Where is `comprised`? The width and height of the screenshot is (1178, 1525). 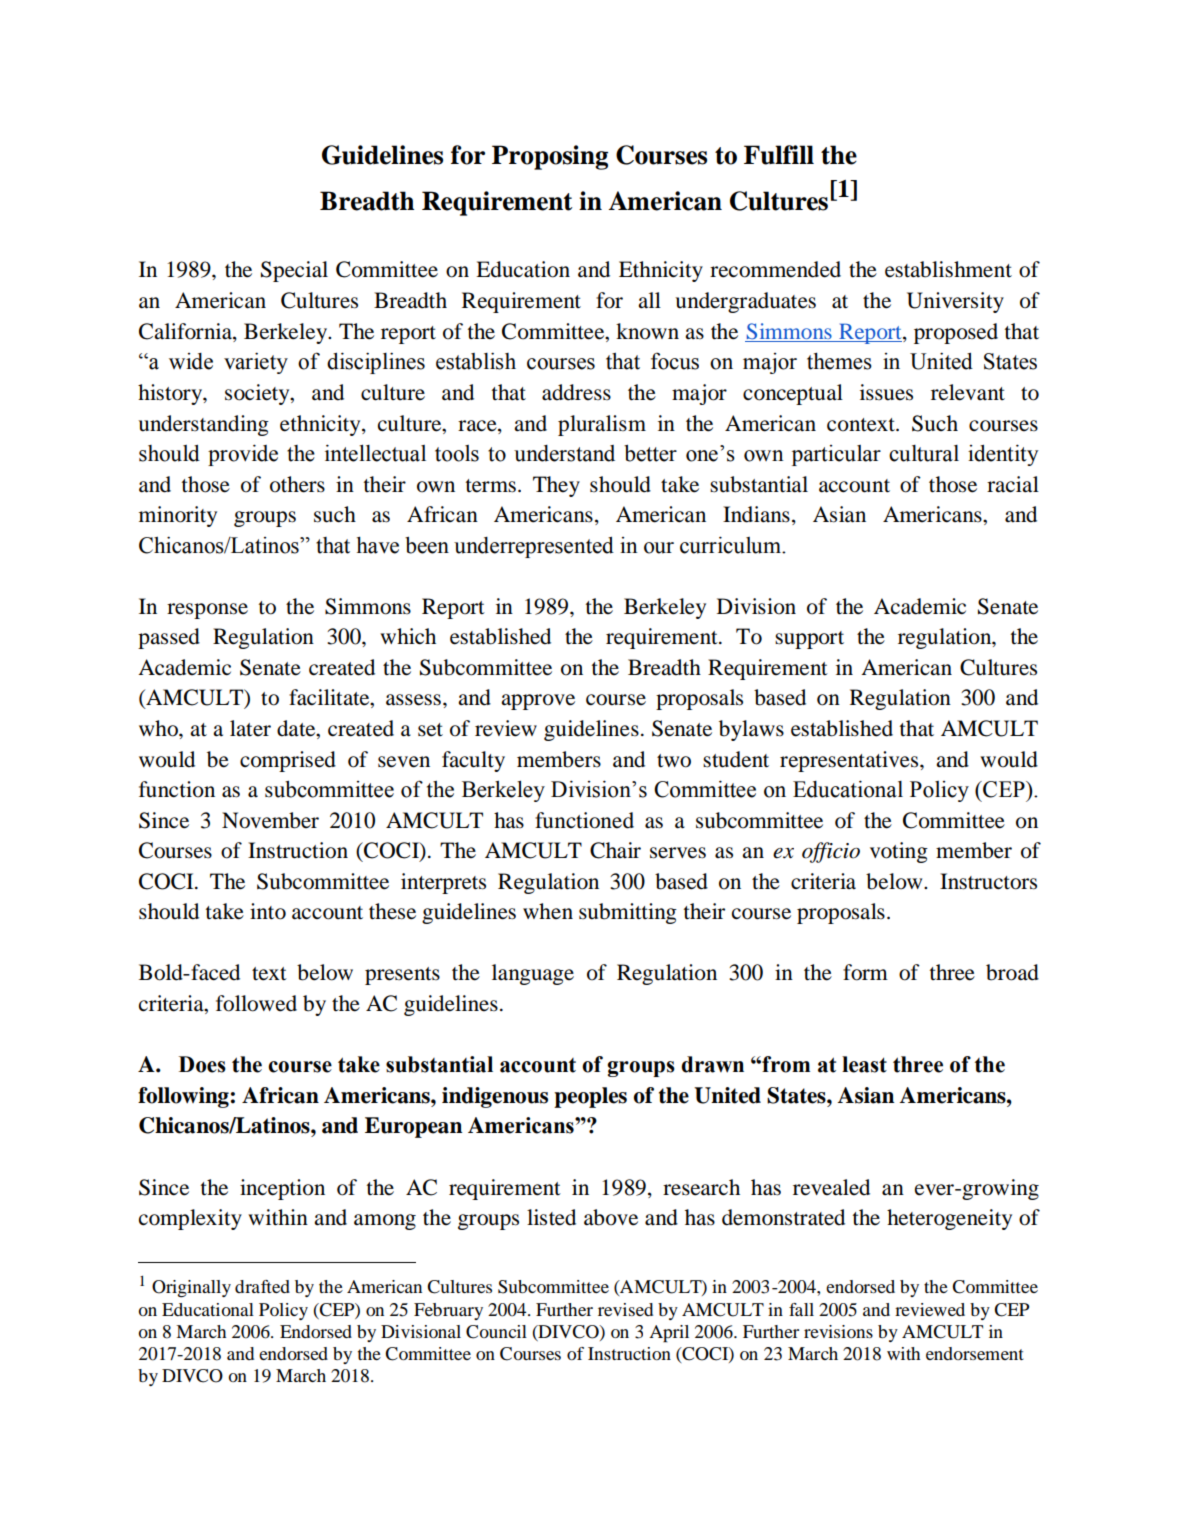 comprised is located at coordinates (288, 761).
